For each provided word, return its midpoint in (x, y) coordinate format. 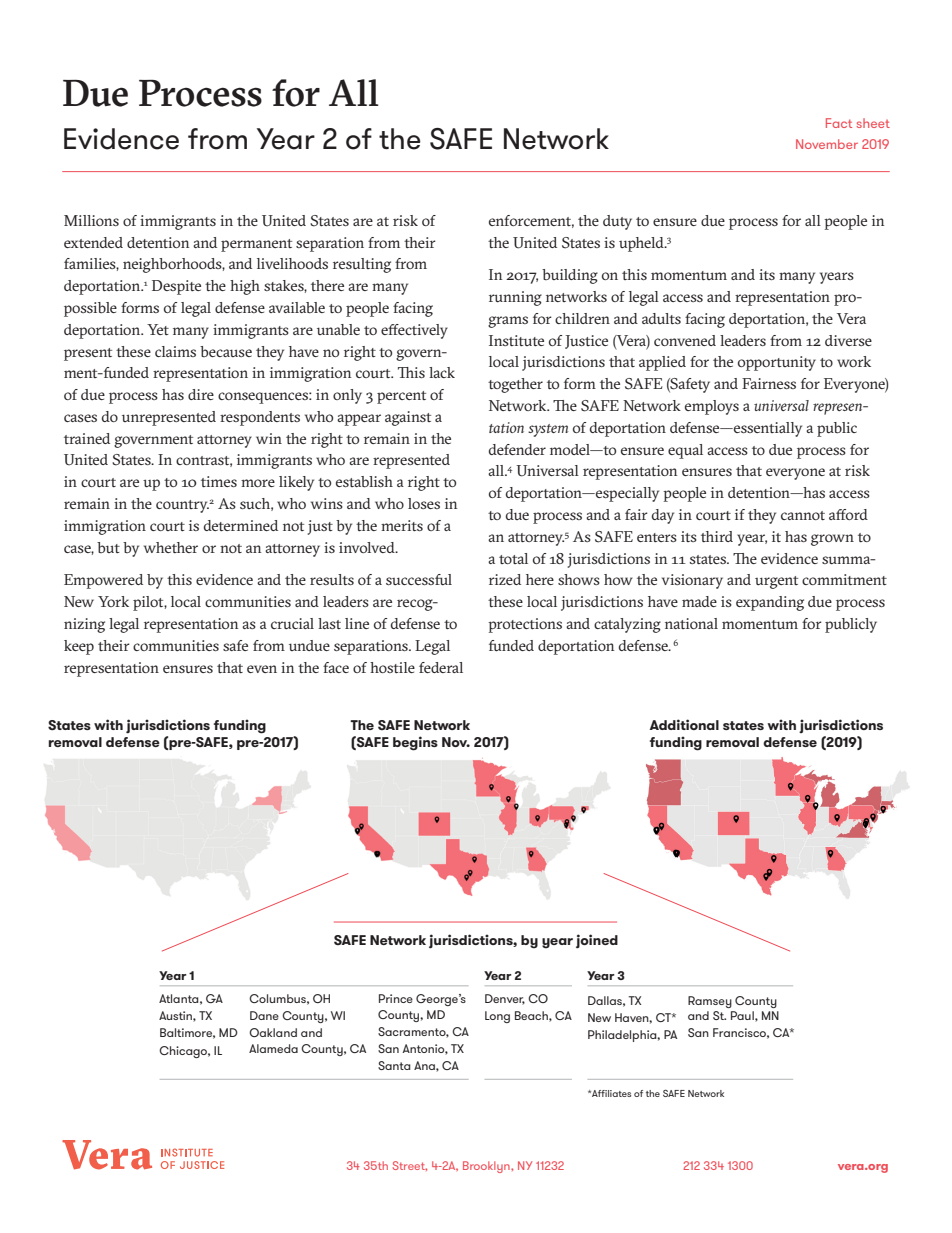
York (113, 601)
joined (597, 941)
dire (201, 394)
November (827, 144)
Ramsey (710, 1002)
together (515, 385)
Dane (264, 1015)
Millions (91, 220)
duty (617, 222)
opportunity (777, 363)
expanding (770, 603)
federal (441, 667)
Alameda (273, 1048)
